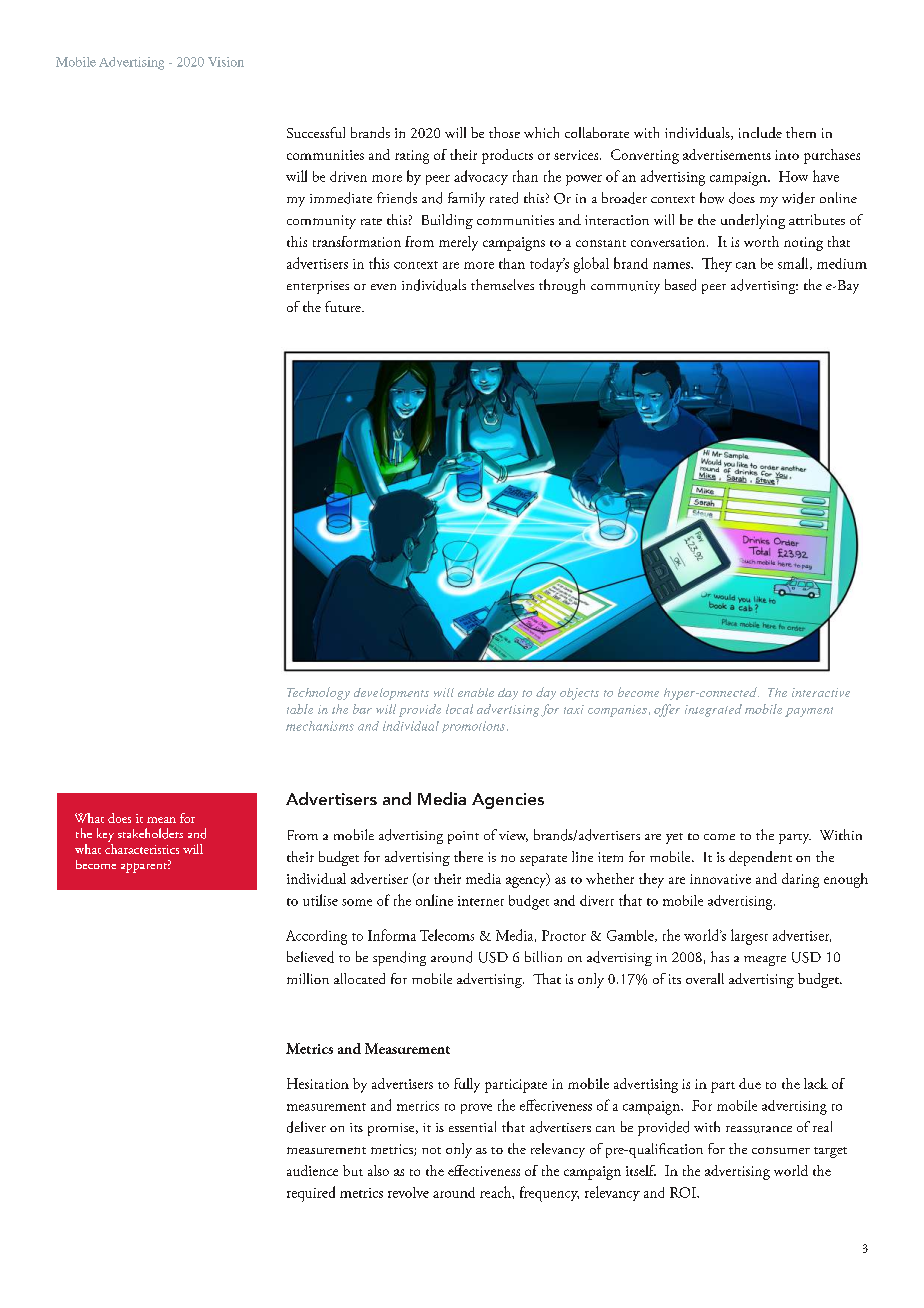 The width and height of the document is (924, 1308). Describe the element at coordinates (781, 1150) in the document. I see `consumer` at that location.
